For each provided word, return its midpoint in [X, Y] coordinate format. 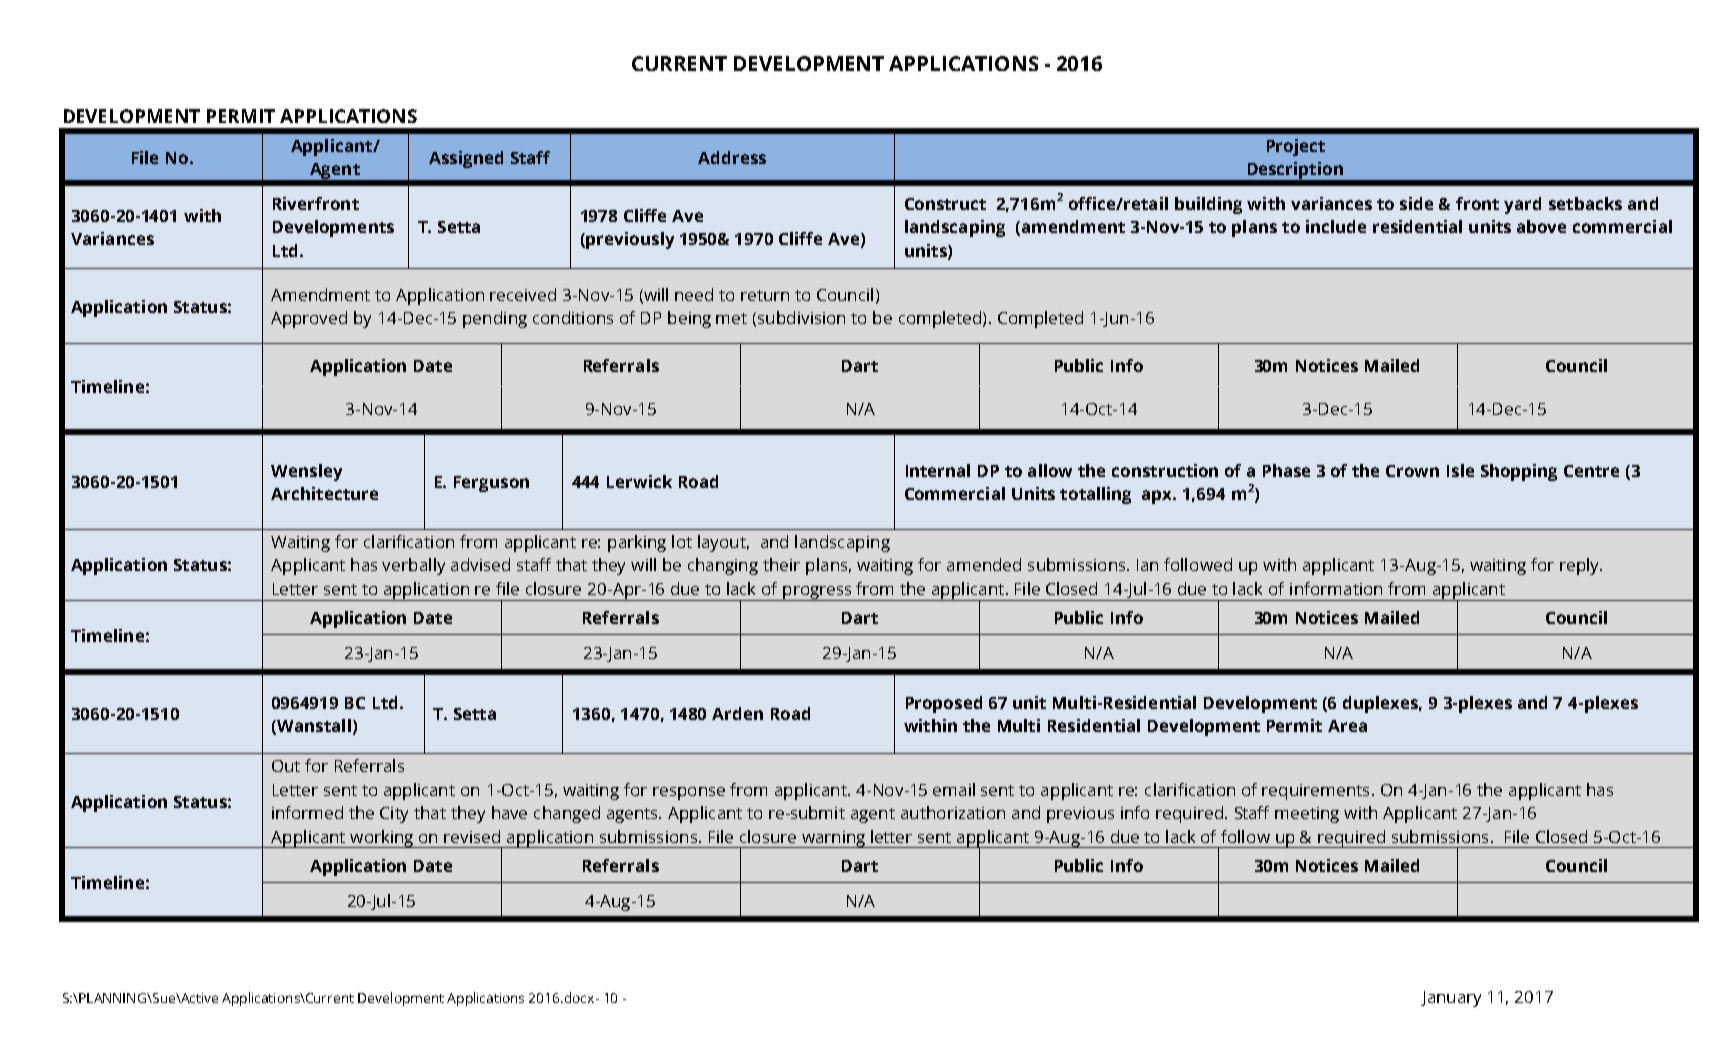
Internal [938, 470]
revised [472, 836]
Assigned [466, 159]
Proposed [944, 704]
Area [1347, 726]
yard [1522, 205]
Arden [737, 713]
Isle [1460, 470]
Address [732, 157]
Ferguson [491, 484]
